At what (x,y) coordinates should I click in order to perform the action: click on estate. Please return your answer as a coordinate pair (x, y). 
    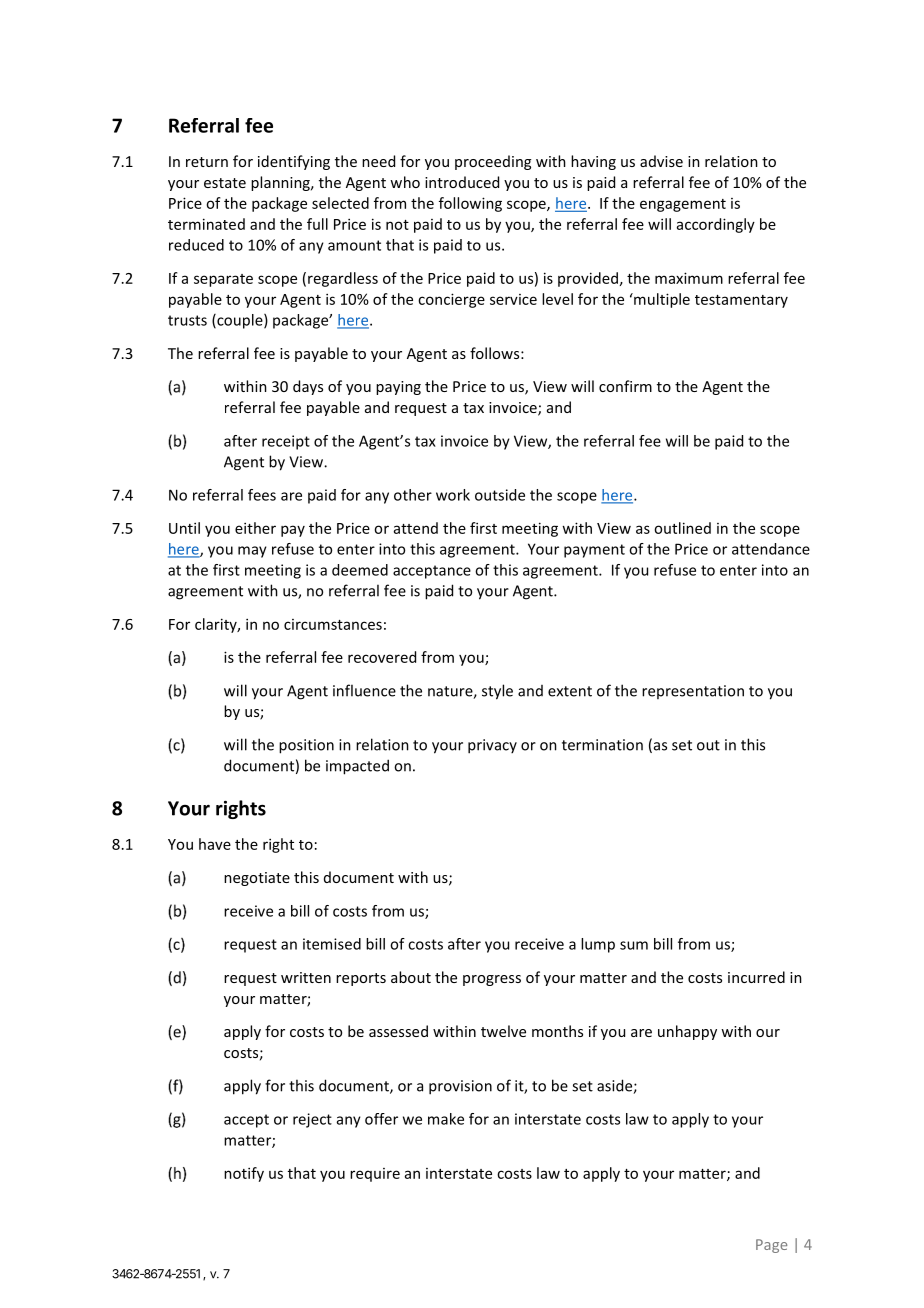
    Looking at the image, I should click on (225, 183).
